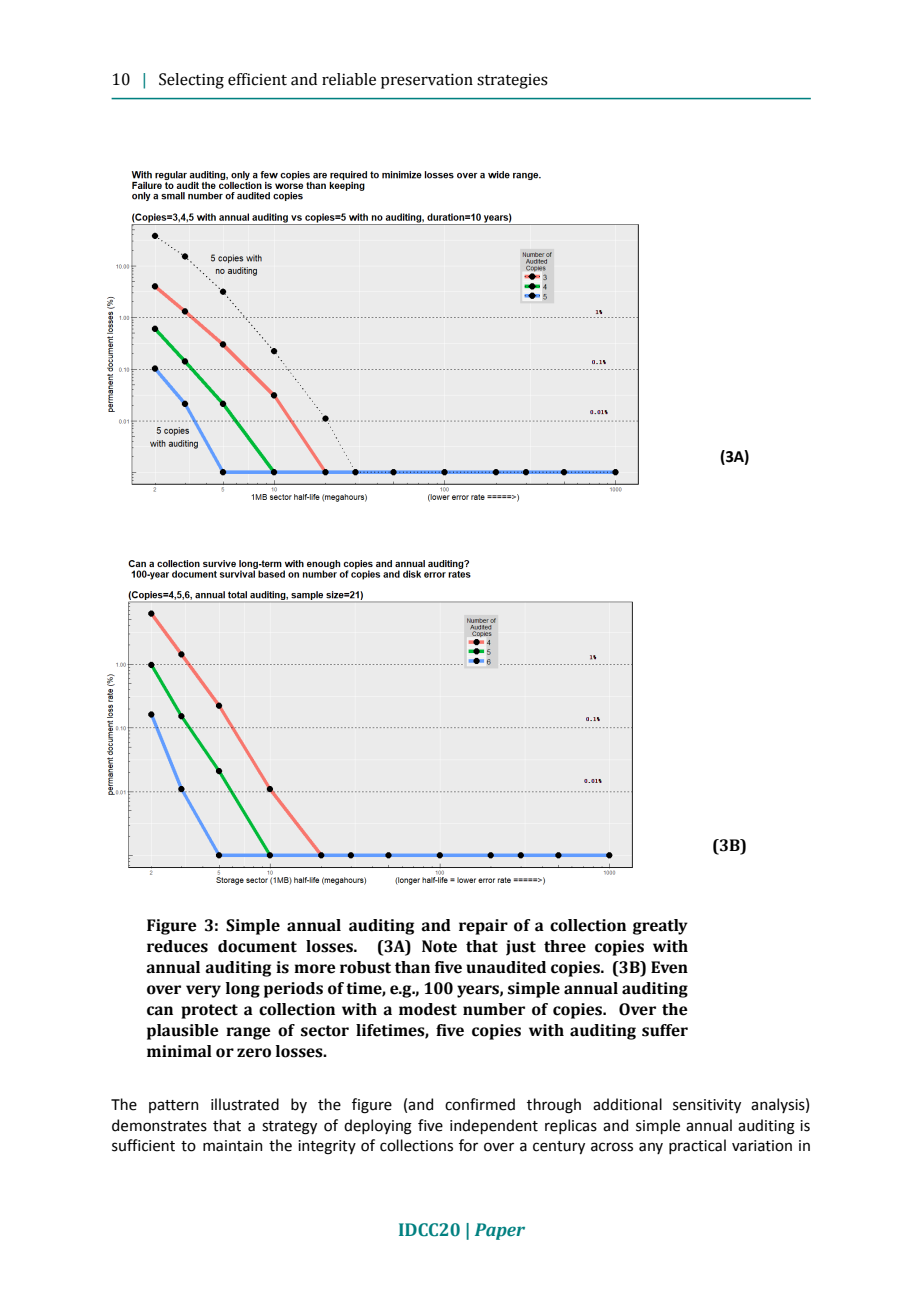 This screenshot has height=1307, width=924. Describe the element at coordinates (233, 1146) in the screenshot. I see `maintain` at that location.
